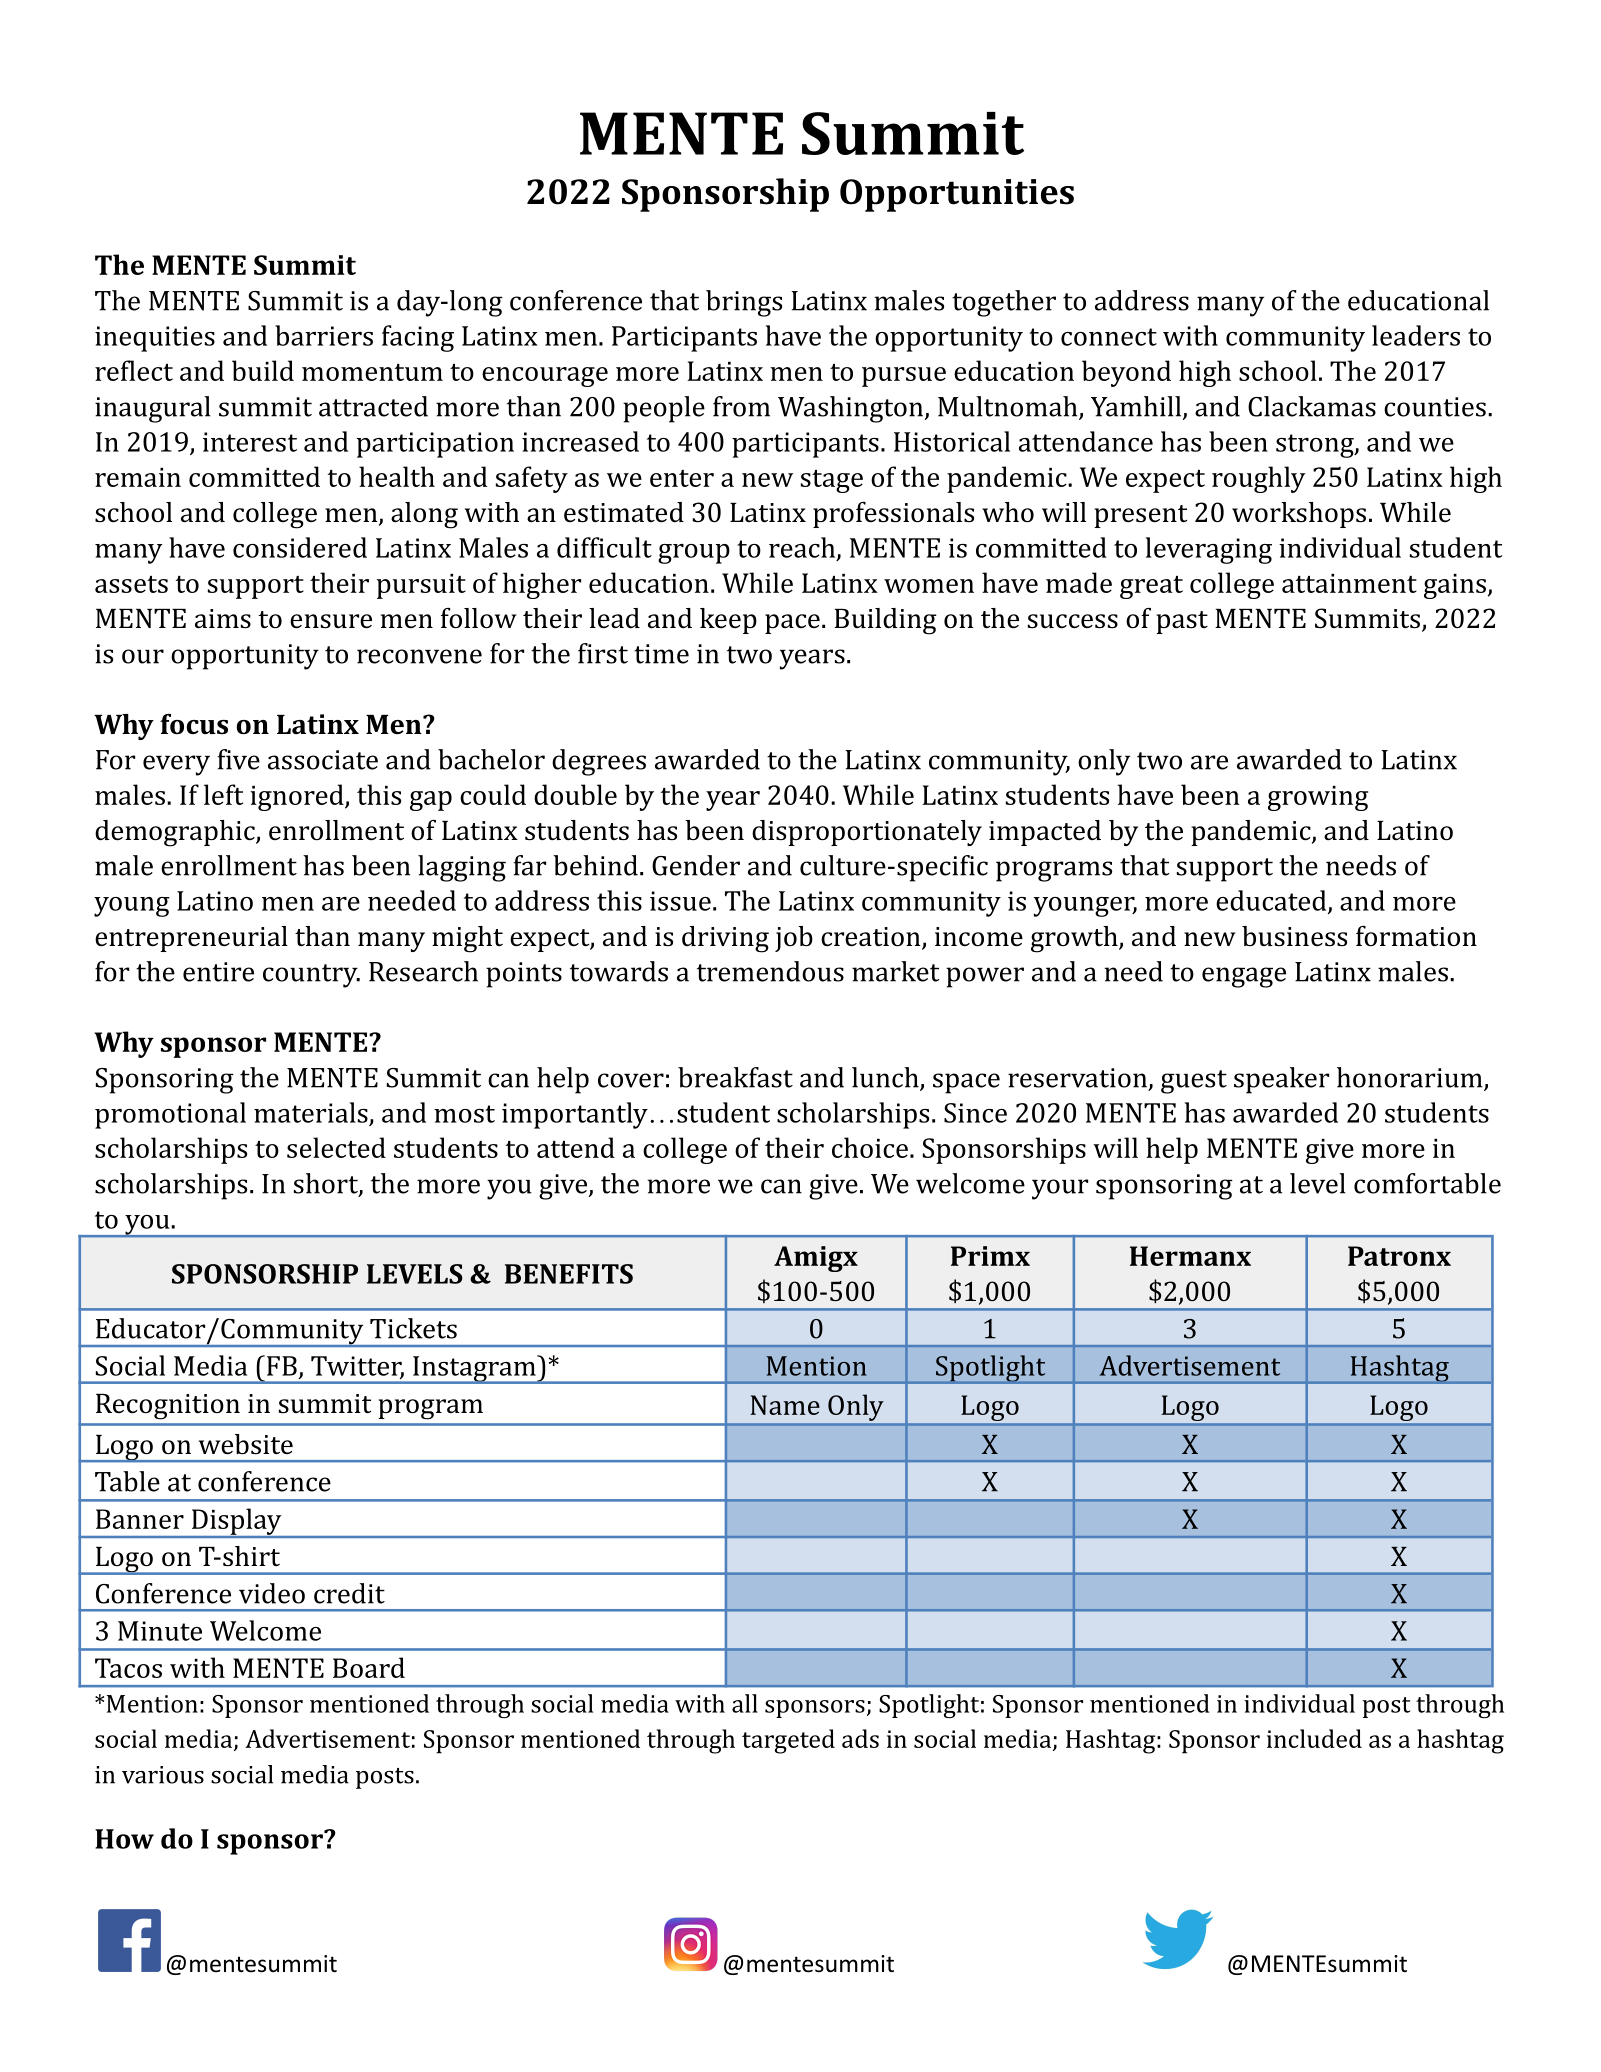  I want to click on connect, so click(1109, 337).
